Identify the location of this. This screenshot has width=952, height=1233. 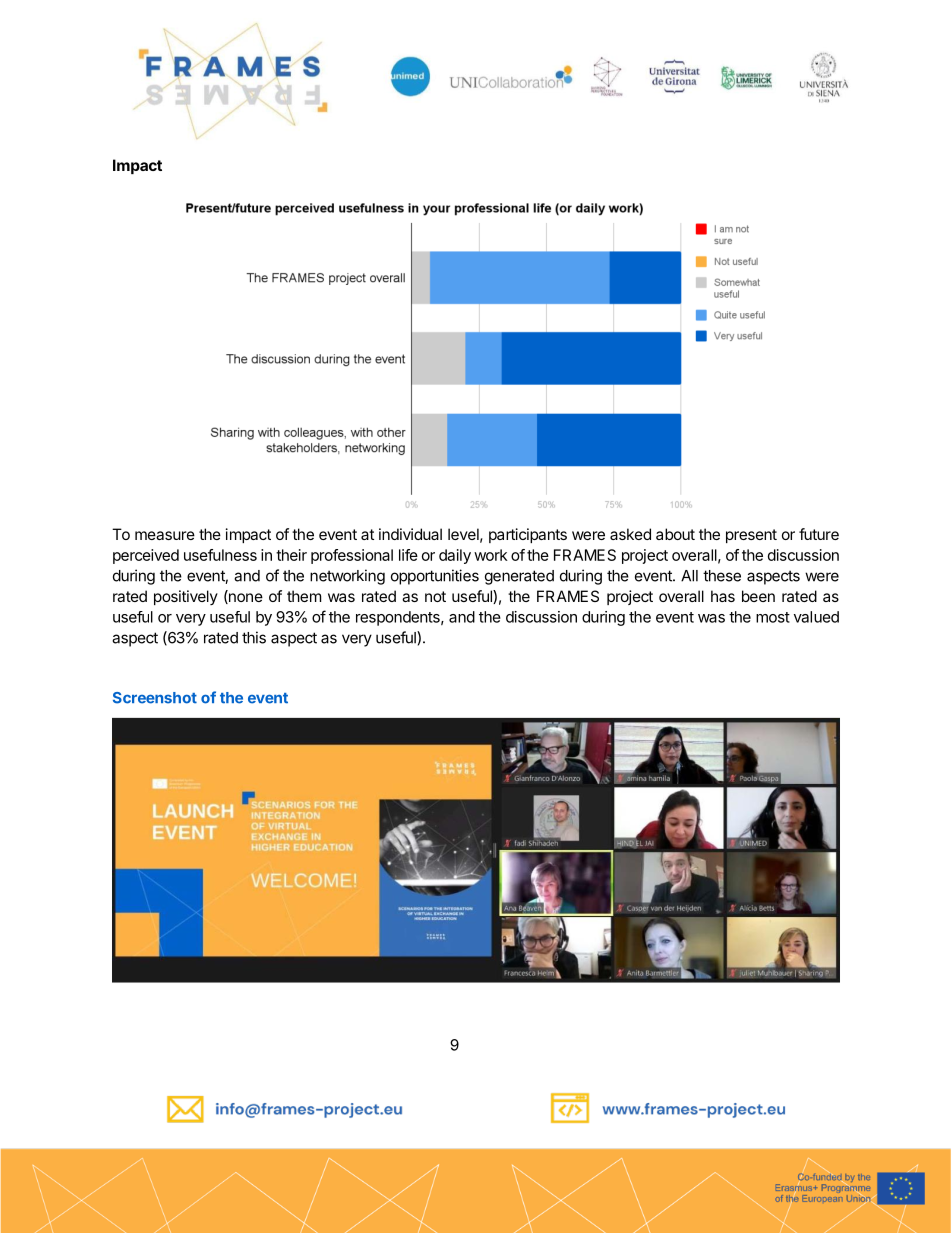
(254, 637).
